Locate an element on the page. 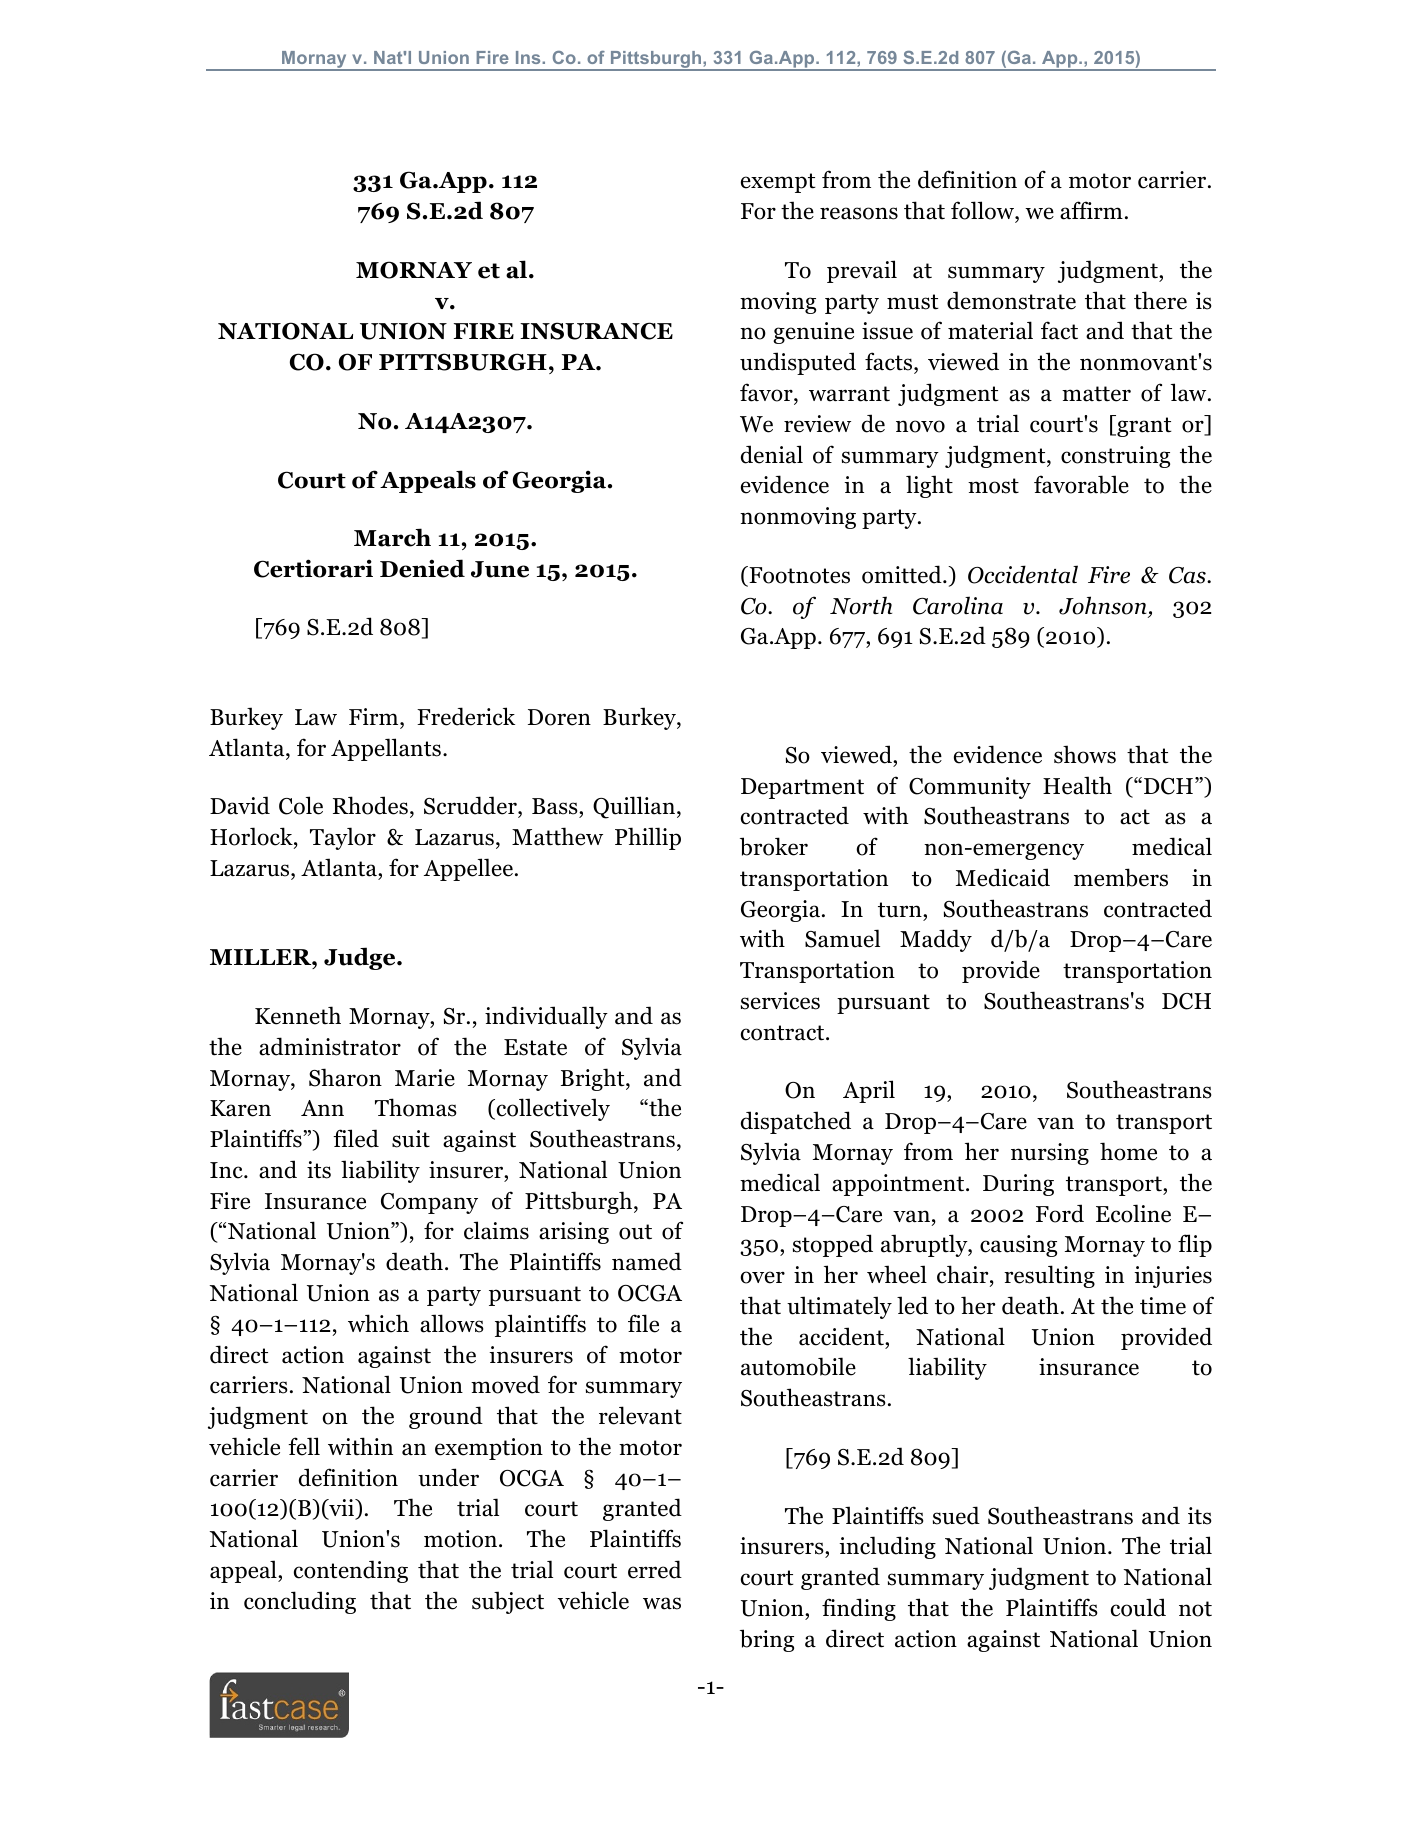 The width and height of the document is (1421, 1839). Judge is located at coordinates (361, 958).
